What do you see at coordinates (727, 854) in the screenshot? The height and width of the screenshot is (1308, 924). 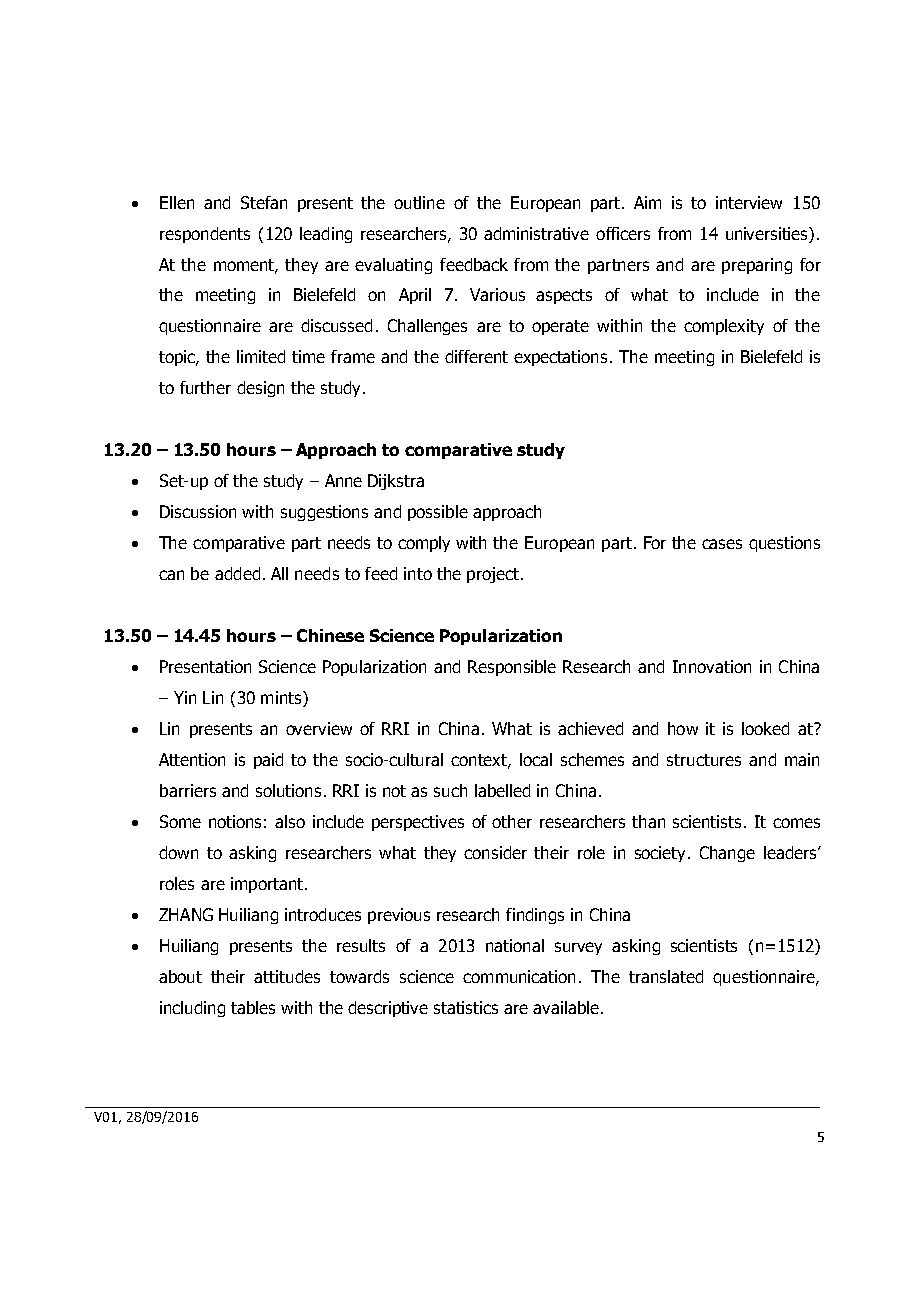 I see `Change` at bounding box center [727, 854].
